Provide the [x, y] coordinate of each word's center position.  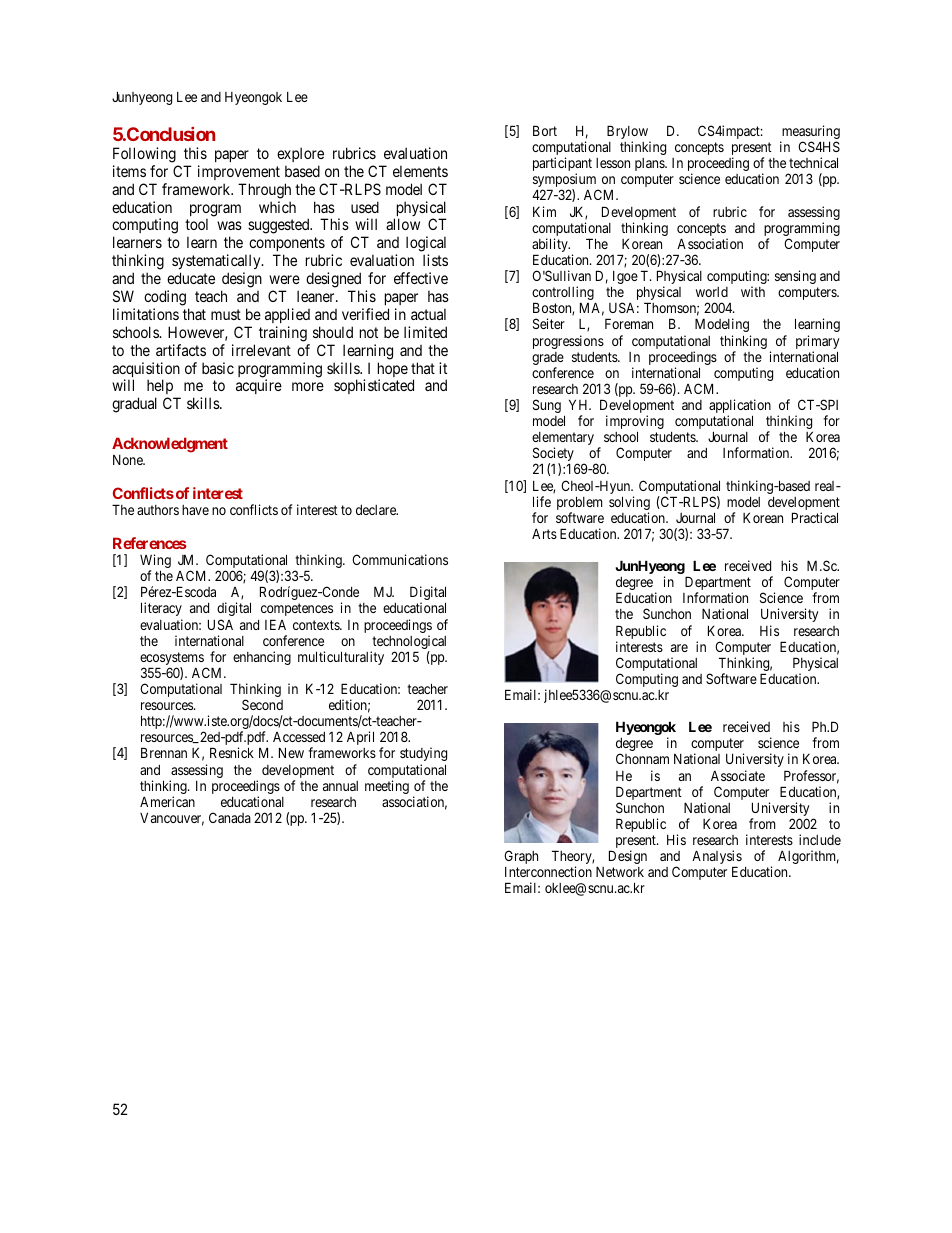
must [226, 314]
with [753, 291]
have [195, 510]
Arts [544, 533]
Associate [738, 775]
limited [425, 332]
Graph [521, 857]
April [360, 738]
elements [420, 171]
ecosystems [173, 660]
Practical [815, 517]
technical [813, 162]
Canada [230, 817]
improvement [239, 172]
